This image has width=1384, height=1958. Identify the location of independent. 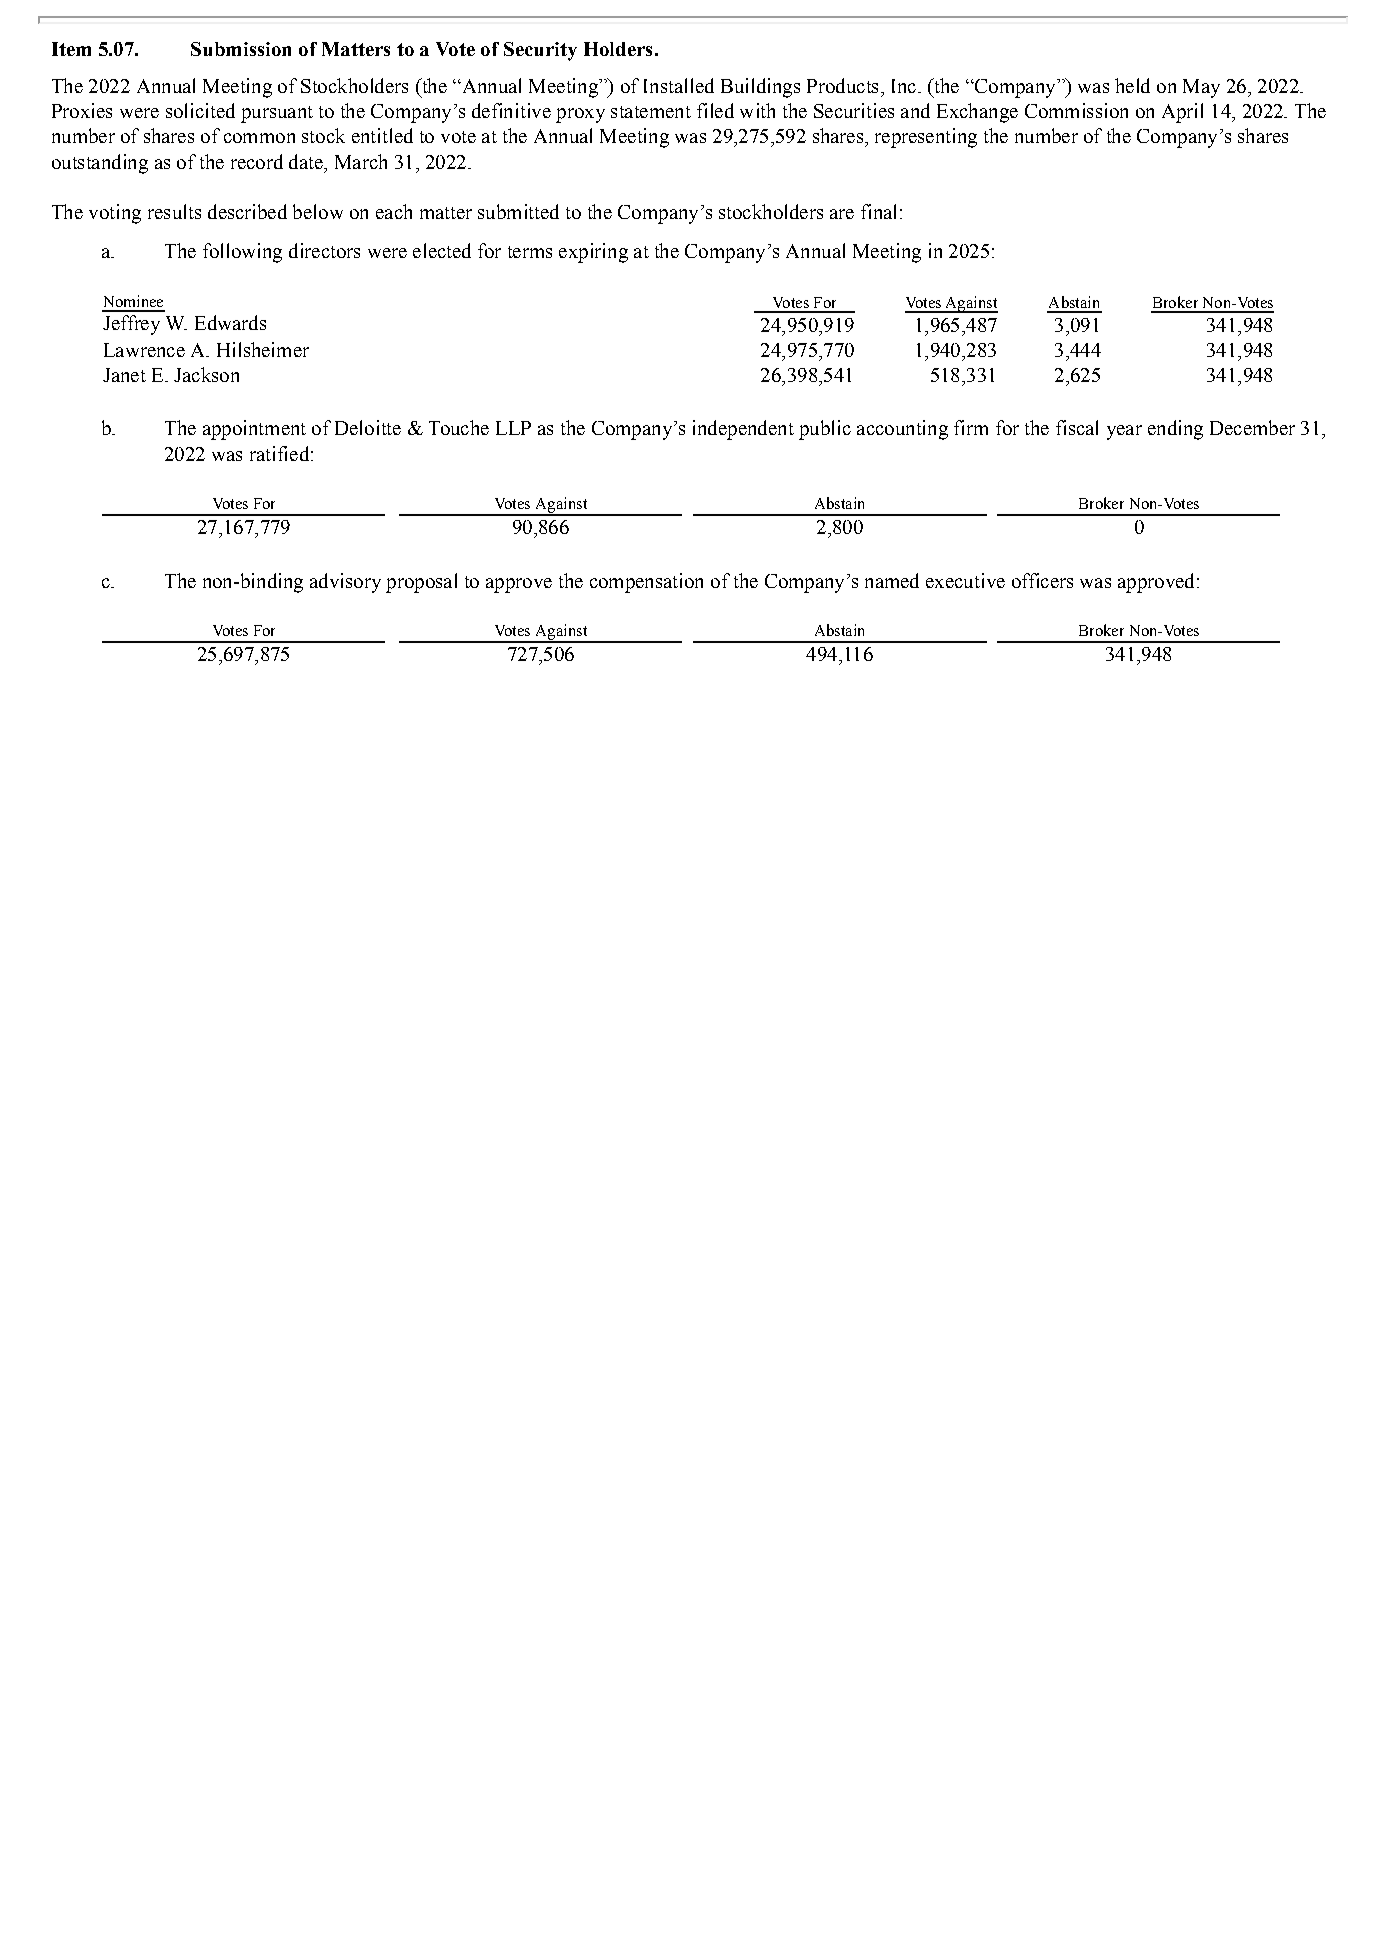
(743, 430).
